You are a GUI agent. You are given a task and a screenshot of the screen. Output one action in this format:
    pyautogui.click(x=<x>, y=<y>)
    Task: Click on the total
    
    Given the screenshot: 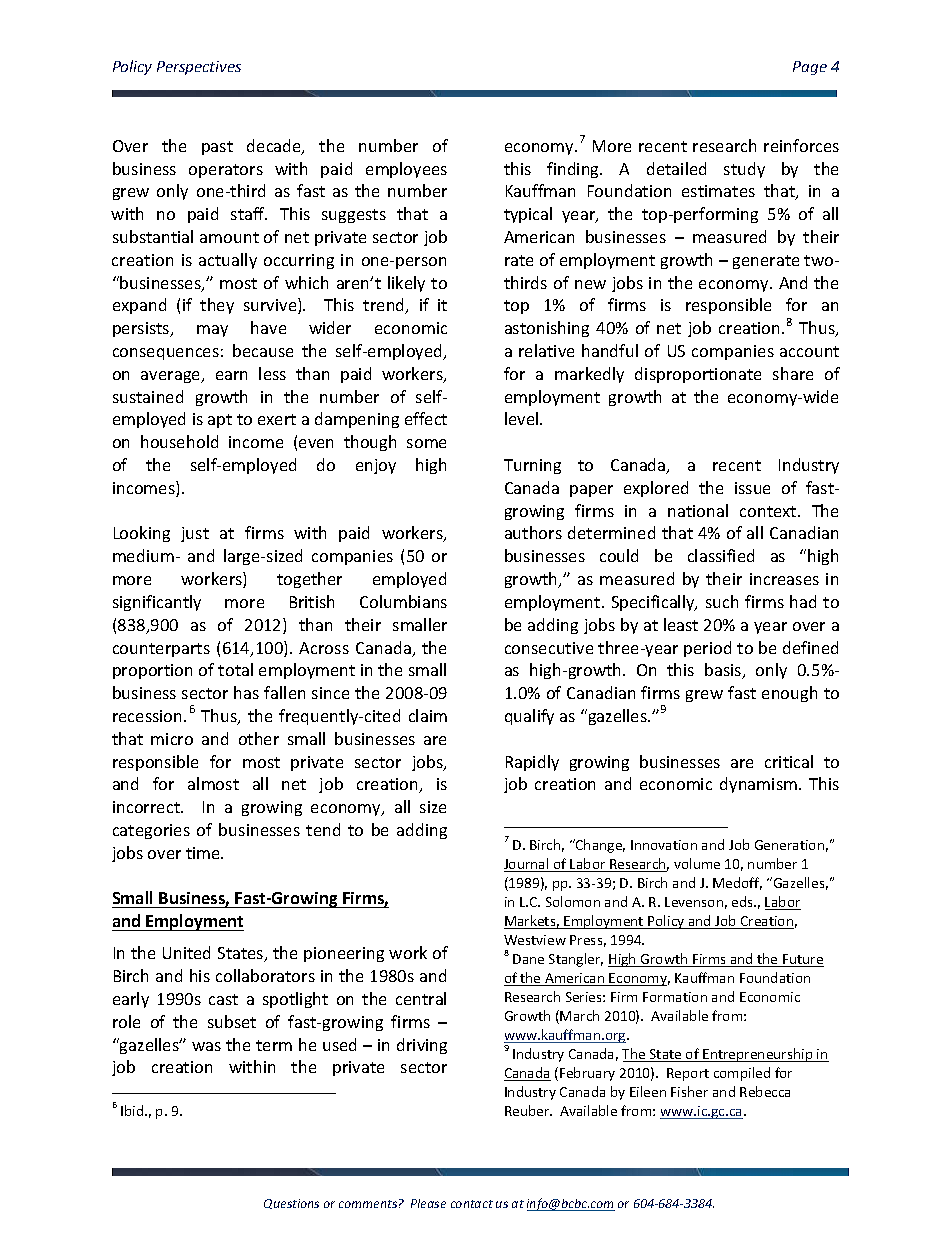 What is the action you would take?
    pyautogui.click(x=235, y=669)
